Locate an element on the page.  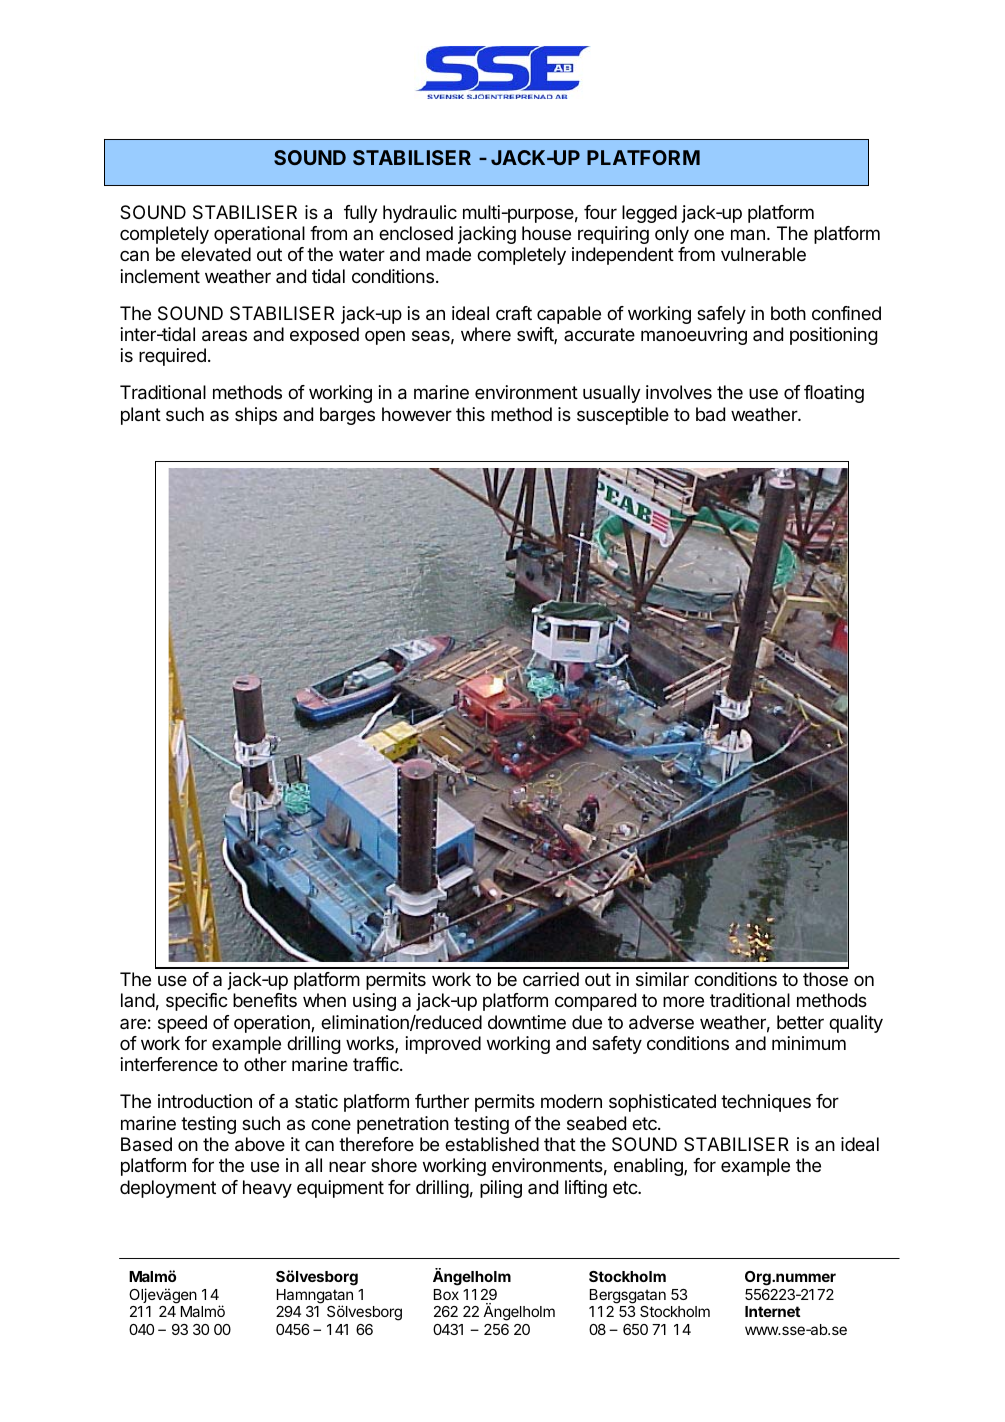
those is located at coordinates (825, 979).
